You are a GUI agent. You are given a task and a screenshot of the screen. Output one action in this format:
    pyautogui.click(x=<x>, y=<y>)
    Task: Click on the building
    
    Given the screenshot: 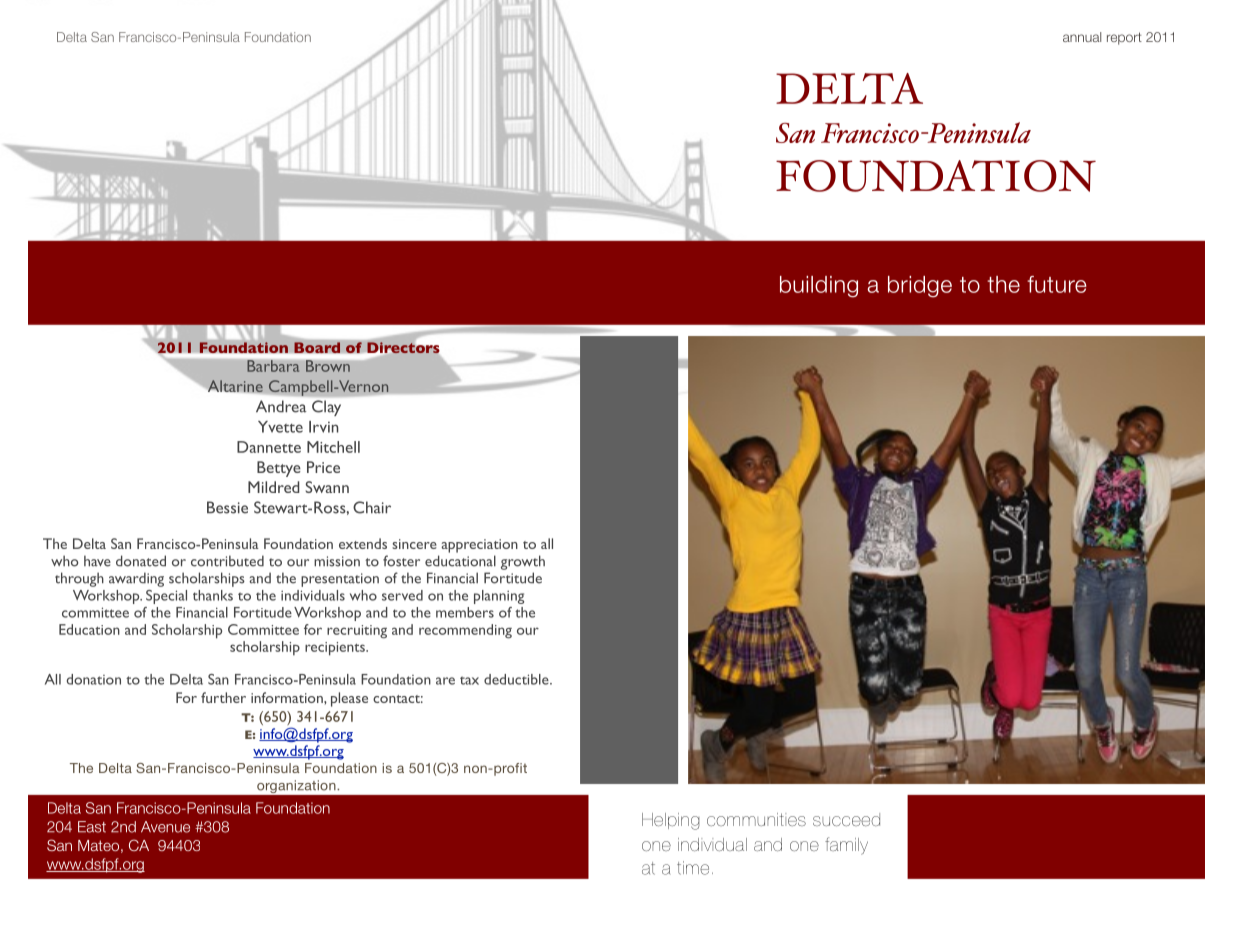 What is the action you would take?
    pyautogui.click(x=819, y=287)
